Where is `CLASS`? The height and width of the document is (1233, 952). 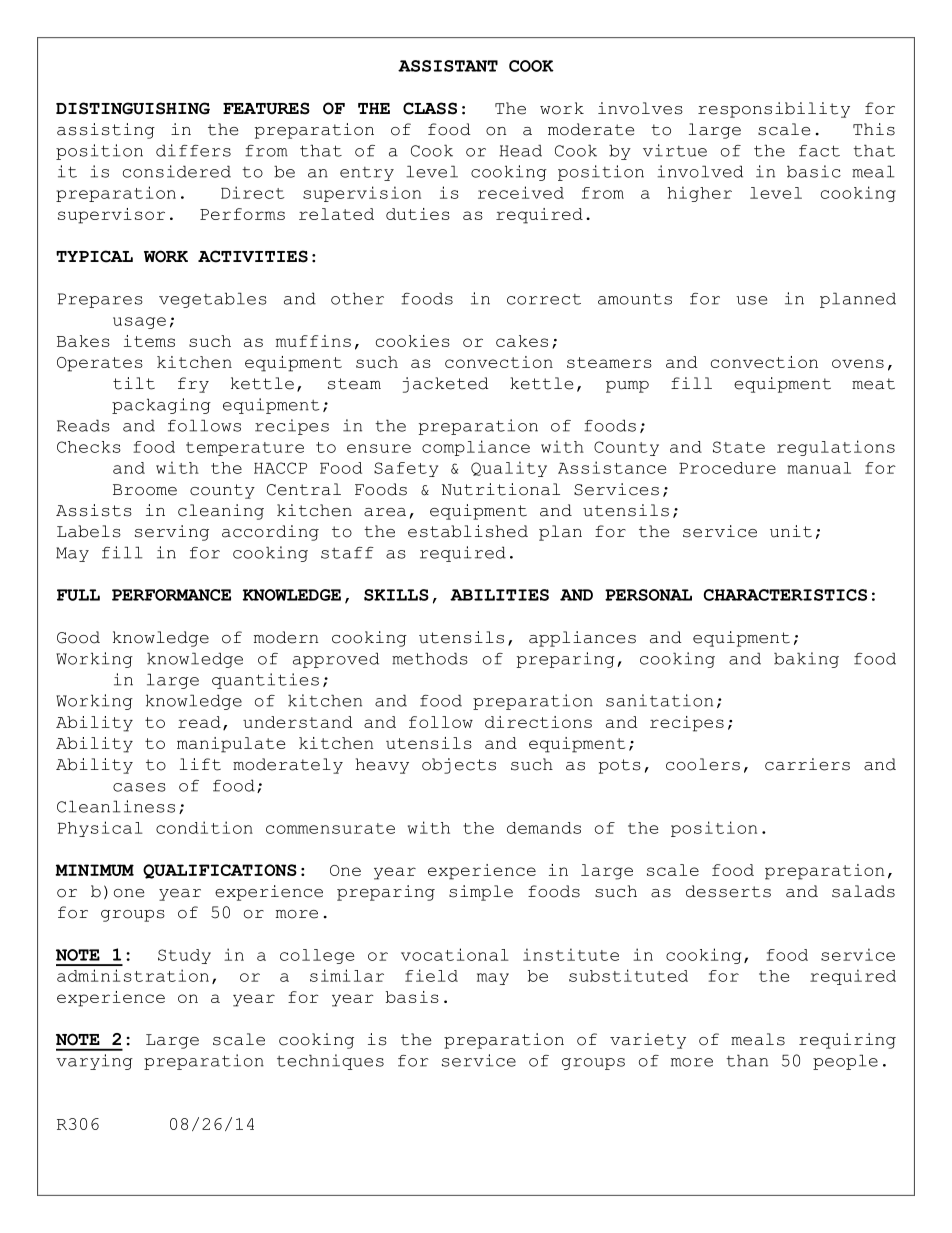
CLASS is located at coordinates (430, 108).
